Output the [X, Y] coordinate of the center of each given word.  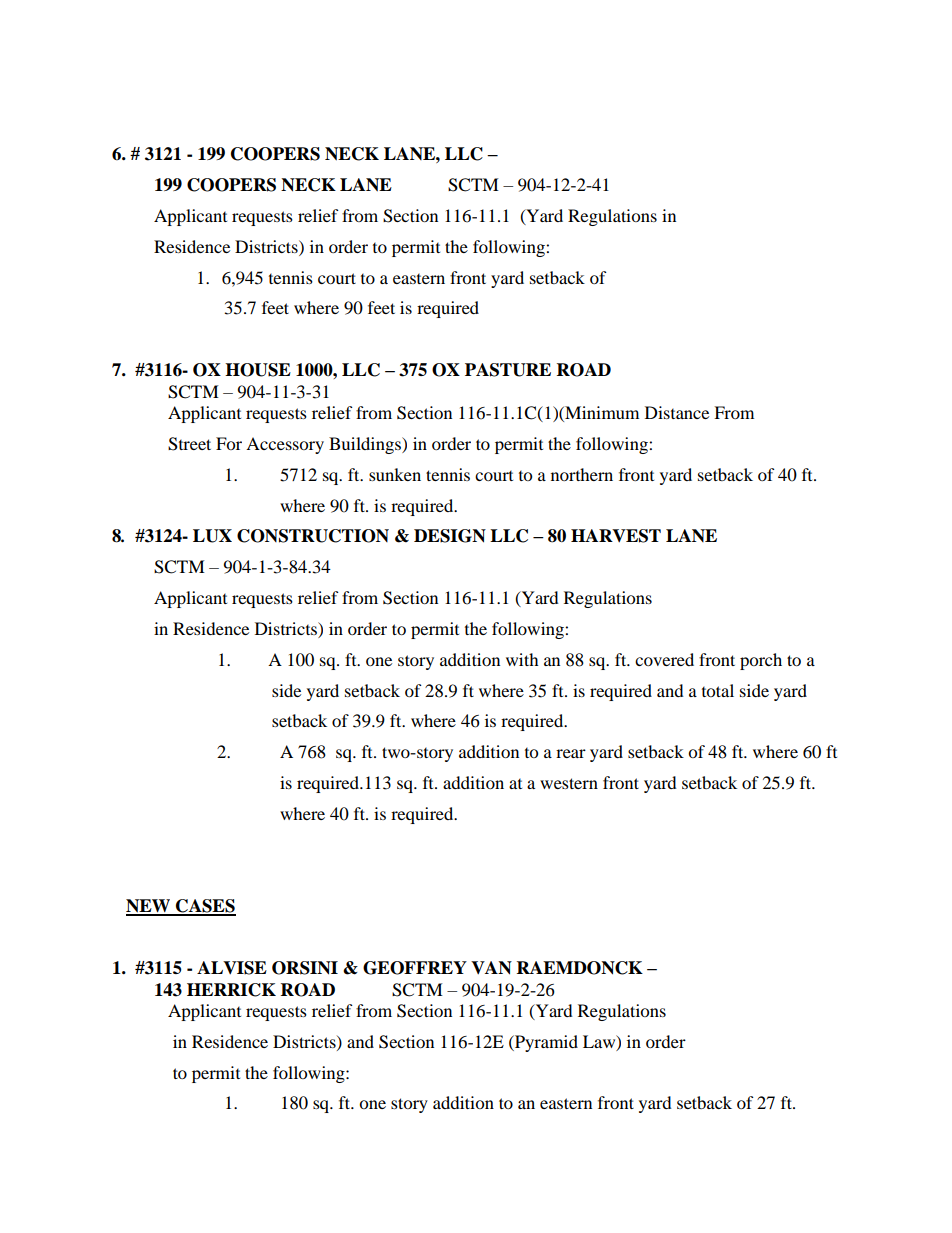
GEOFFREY [415, 968]
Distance [677, 412]
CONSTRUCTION [313, 536]
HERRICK [231, 990]
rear [571, 753]
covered [664, 659]
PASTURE [508, 370]
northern [582, 474]
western [569, 783]
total [718, 690]
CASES [205, 907]
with [522, 659]
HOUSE [258, 370]
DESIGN [450, 536]
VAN [491, 968]
